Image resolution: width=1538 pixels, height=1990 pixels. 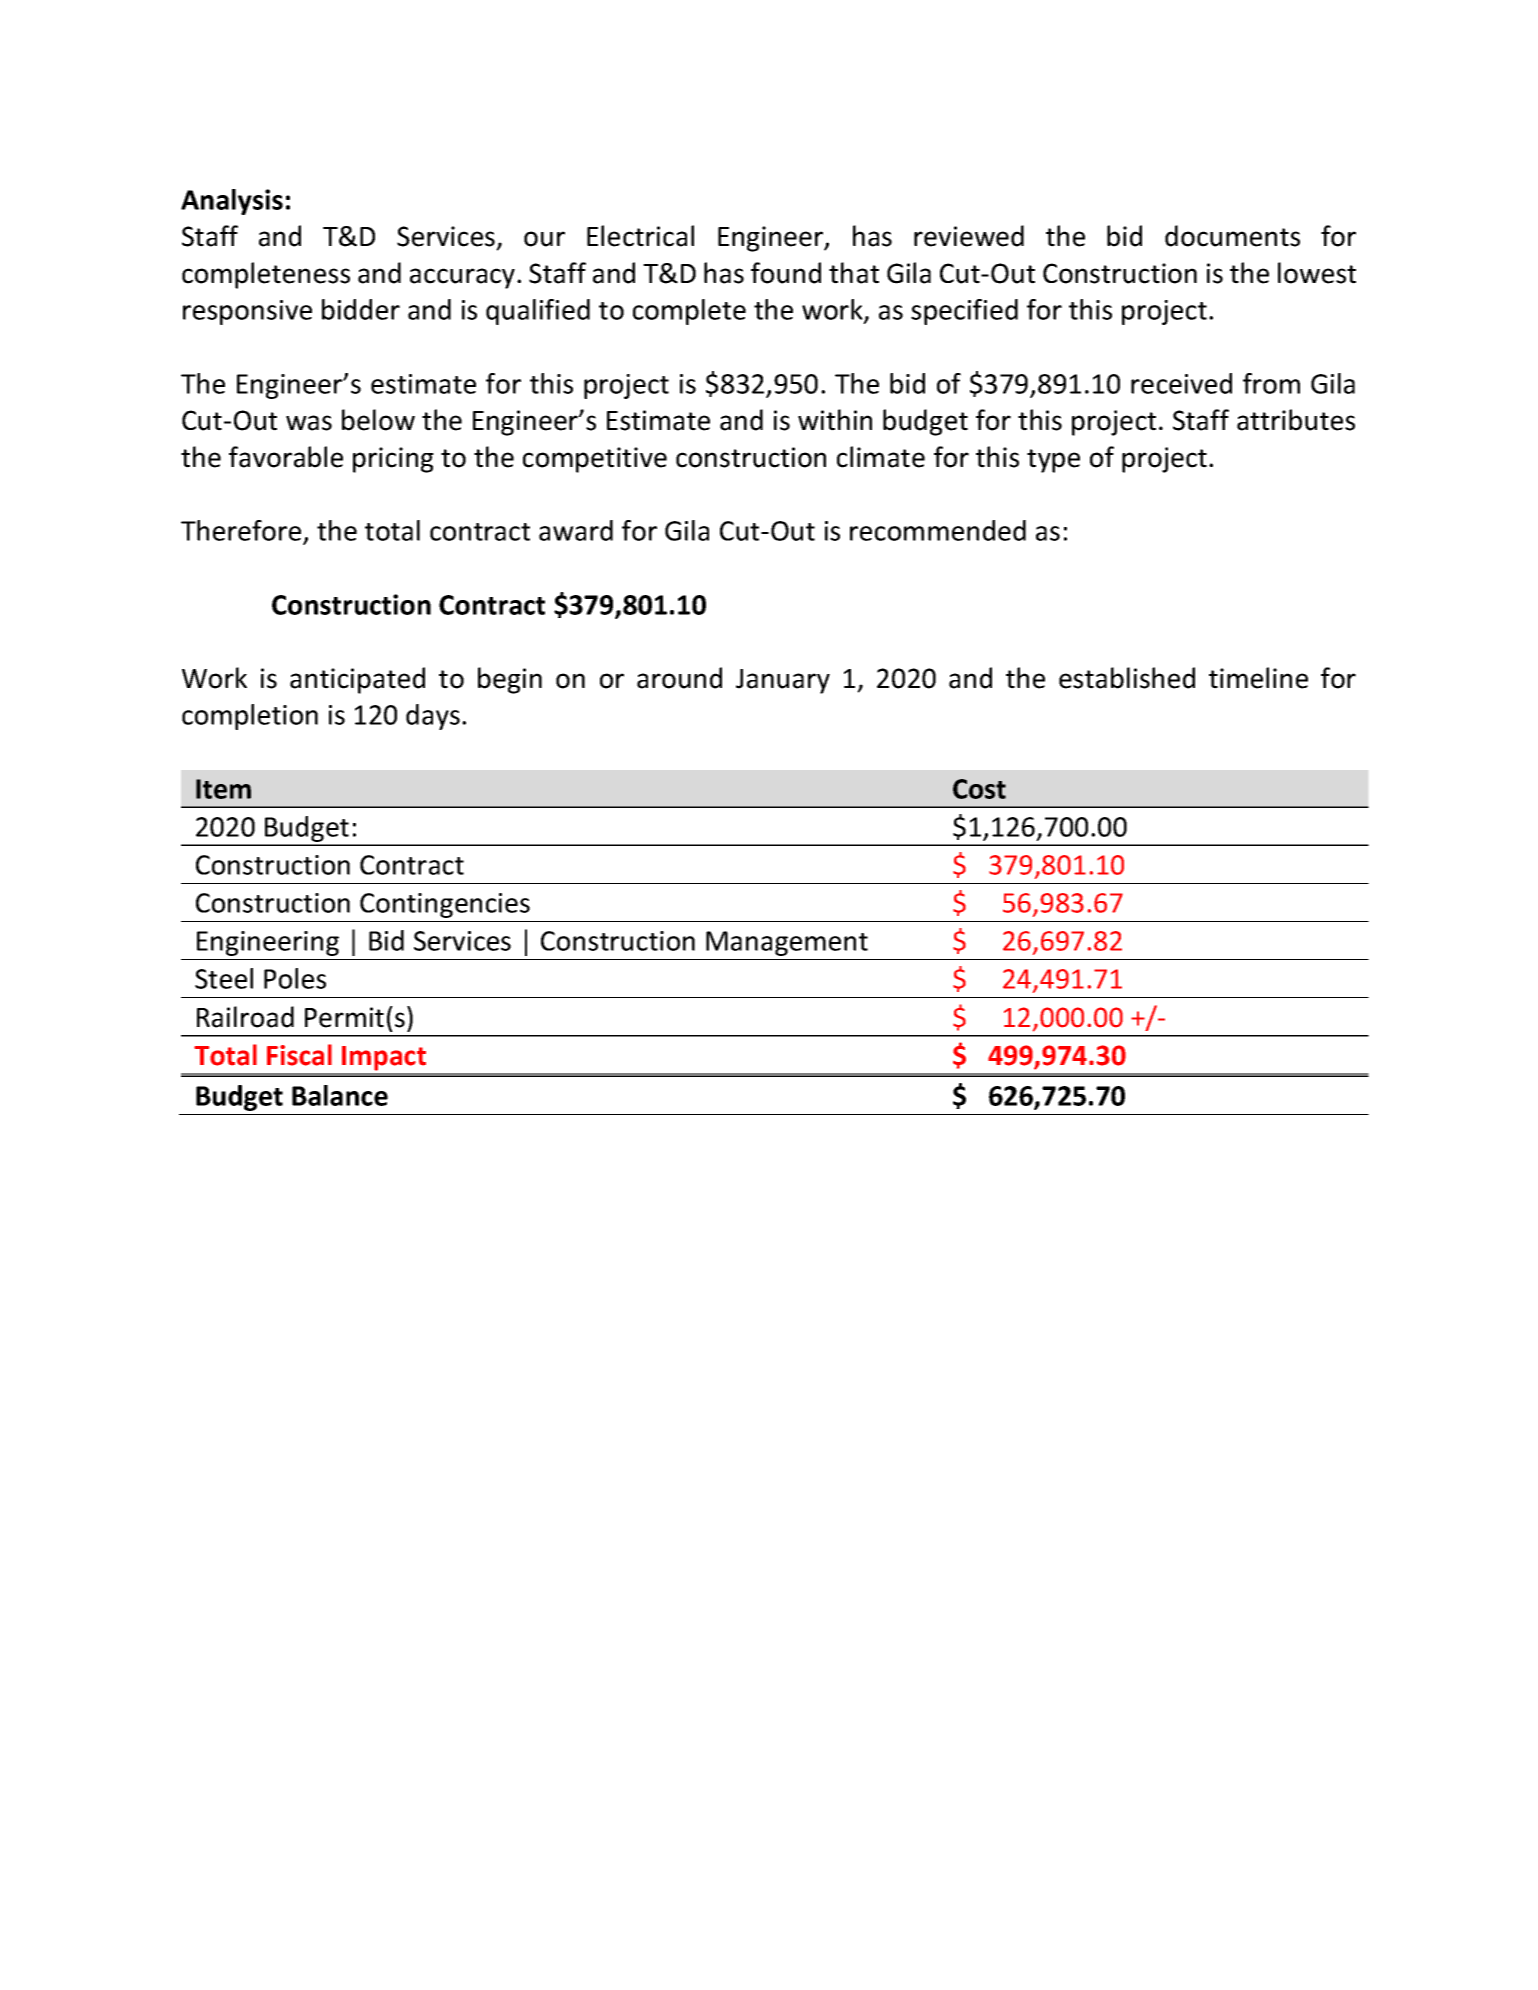 I want to click on found, so click(x=786, y=273).
